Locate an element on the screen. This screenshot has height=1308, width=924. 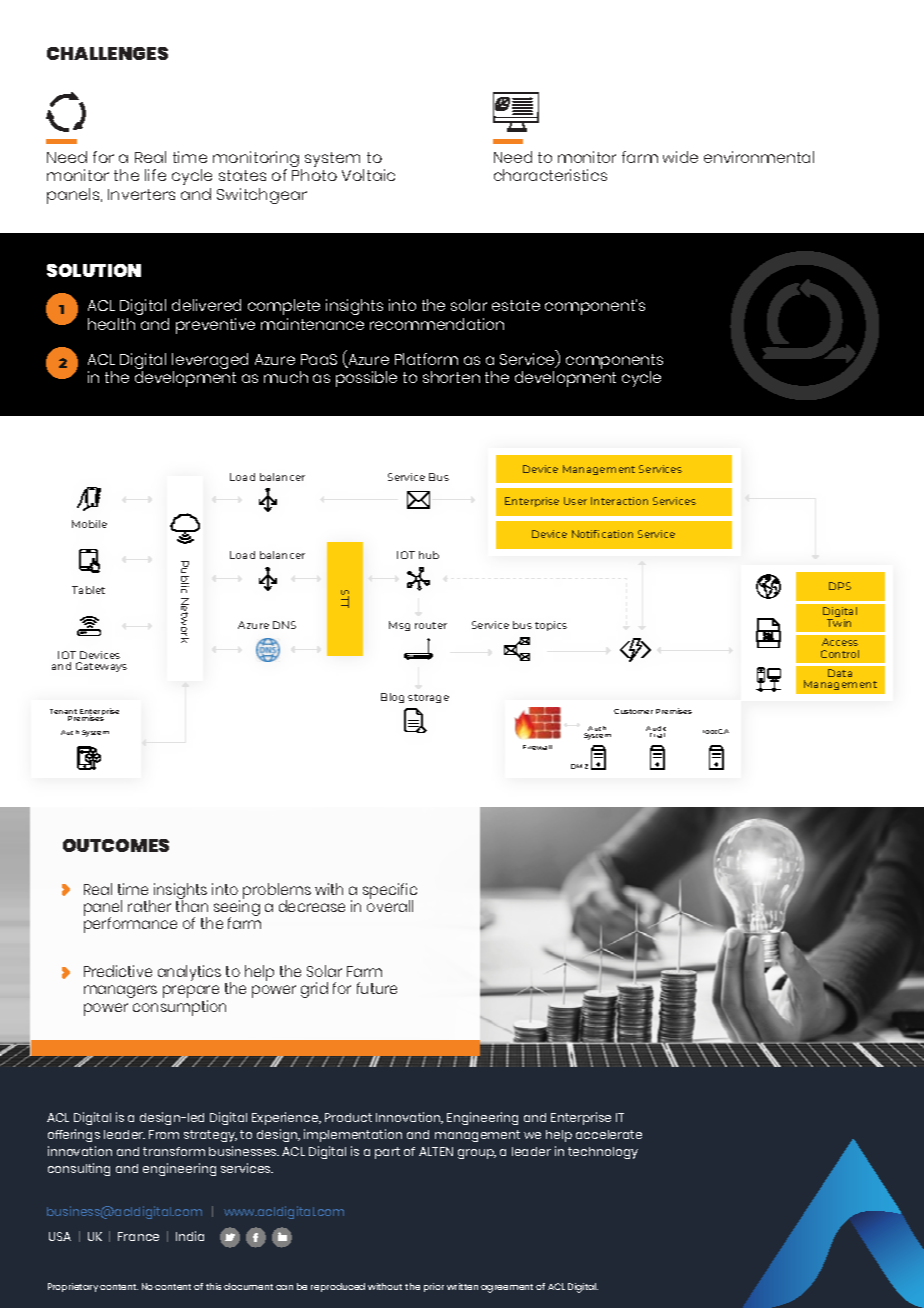
Voltaic is located at coordinates (368, 175).
